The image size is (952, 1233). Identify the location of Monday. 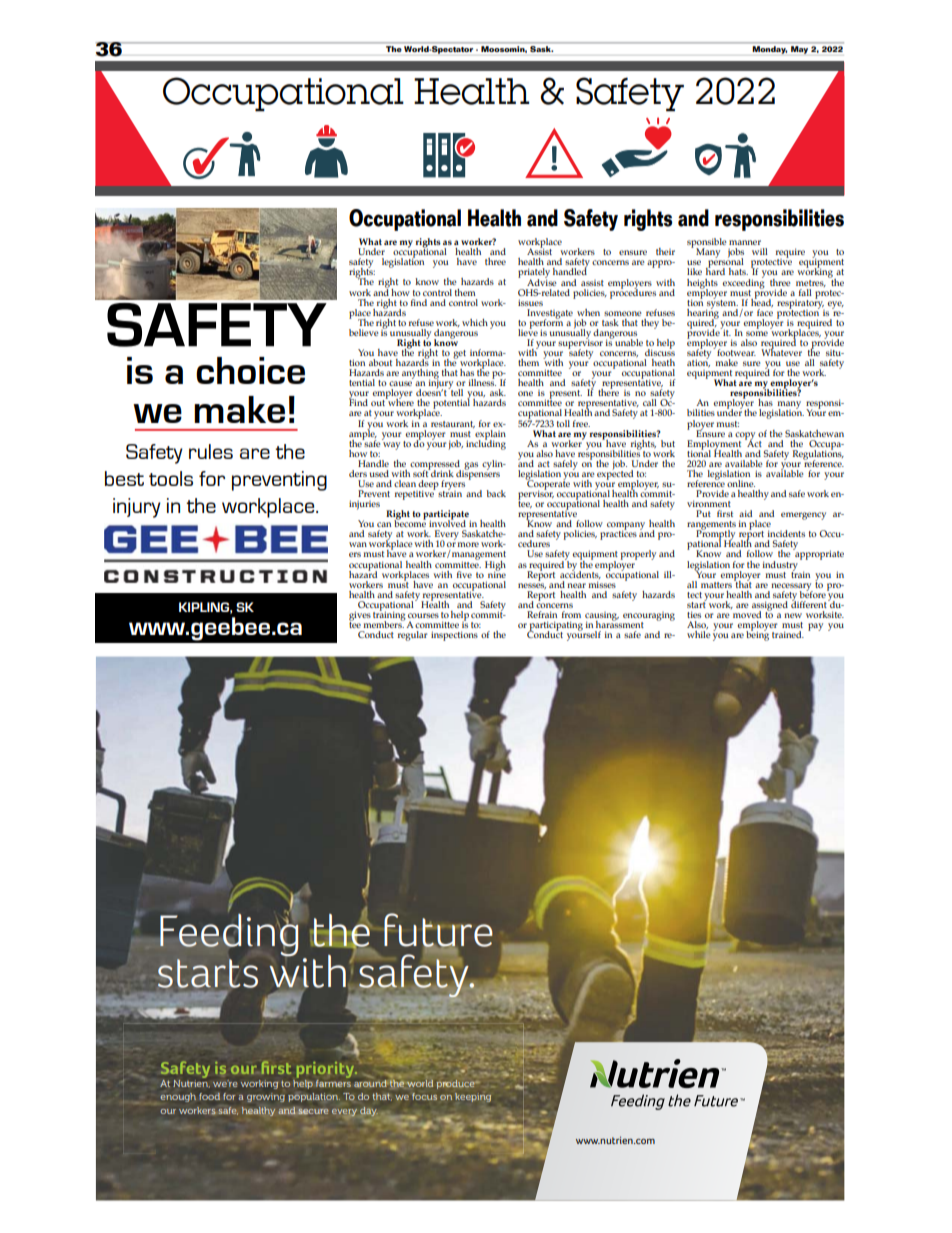
(769, 50).
